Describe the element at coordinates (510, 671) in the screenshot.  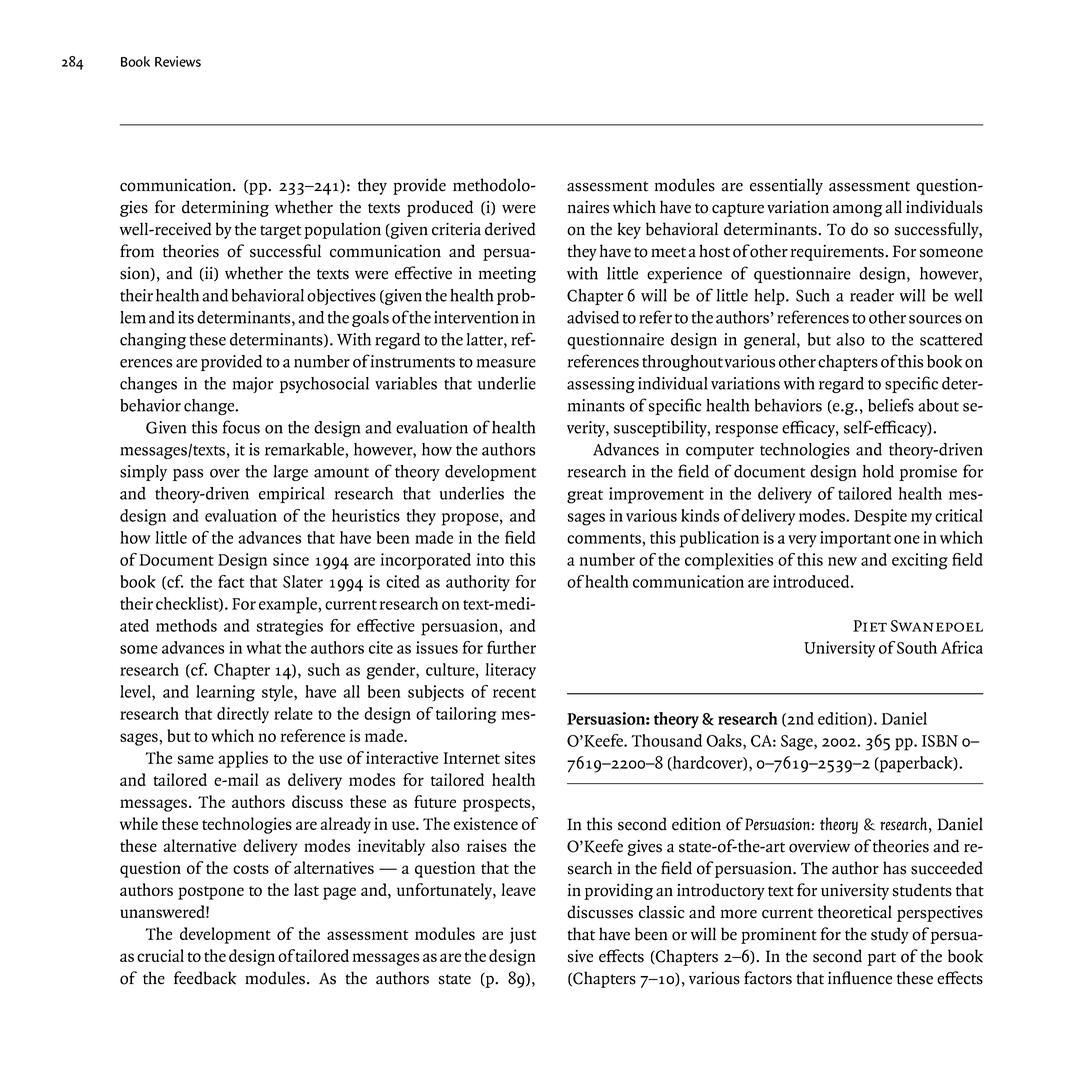
I see `literacy` at that location.
